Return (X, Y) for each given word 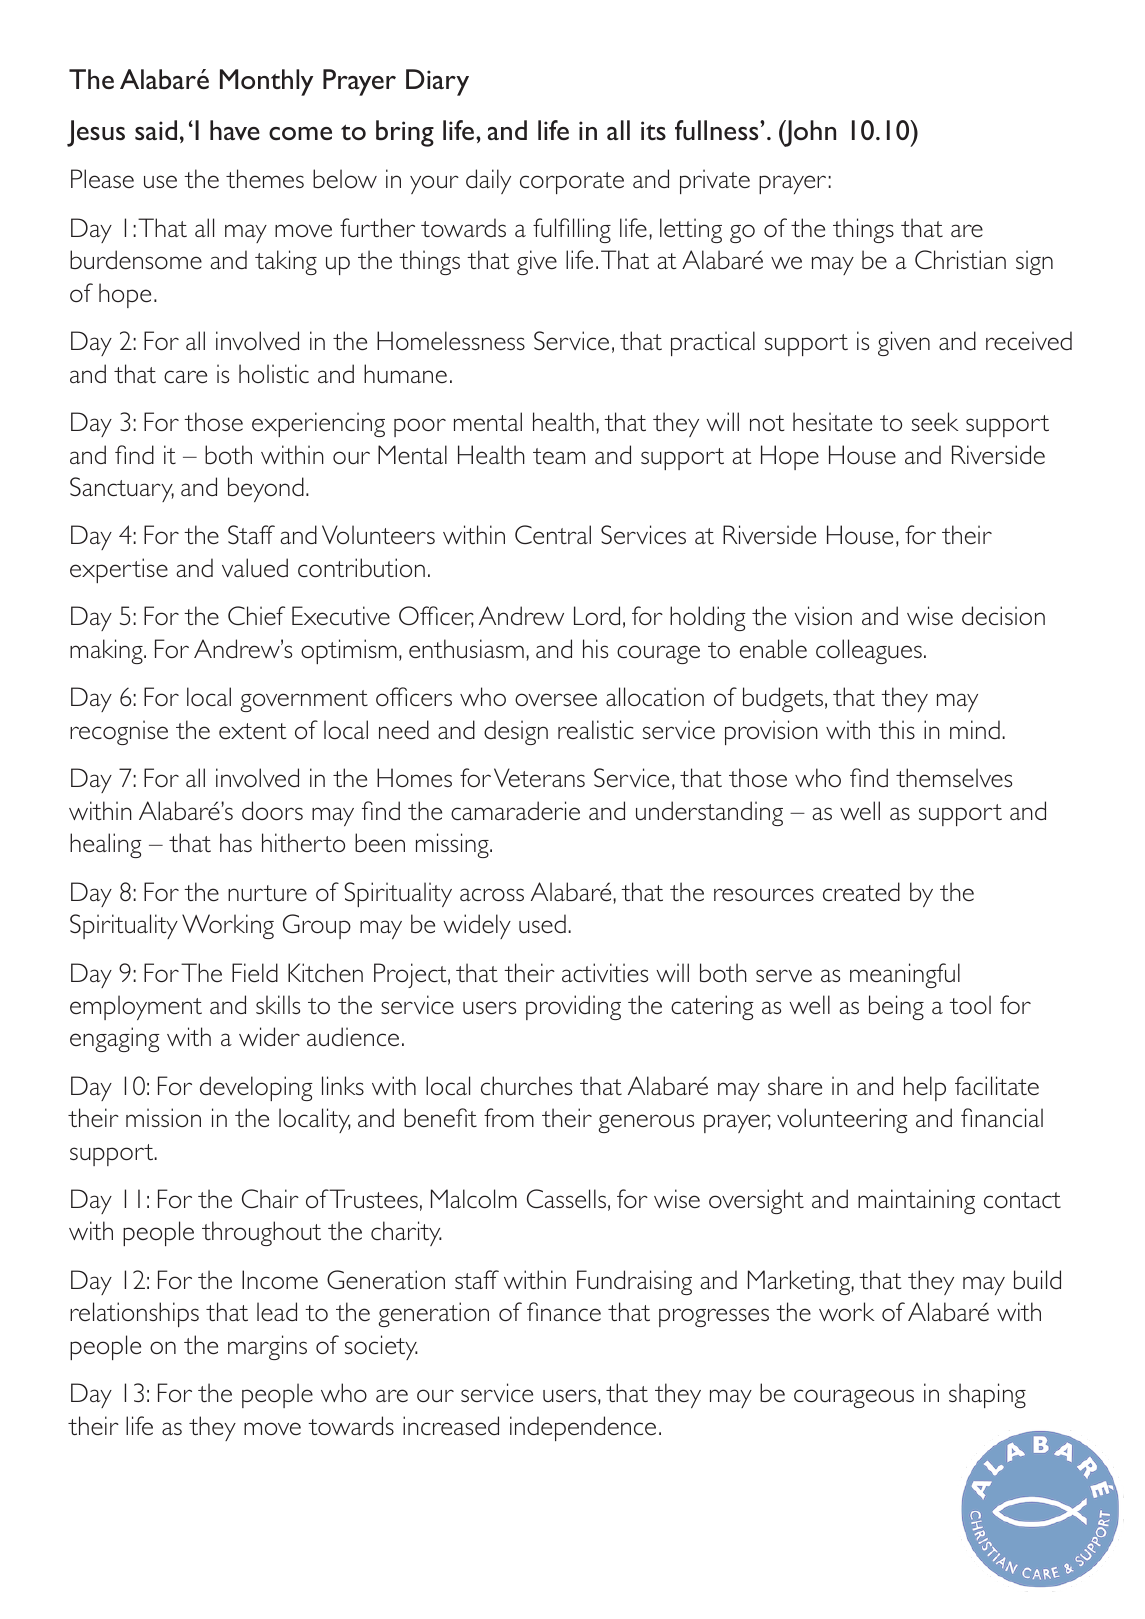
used (542, 923)
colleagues (869, 651)
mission (163, 1117)
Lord (597, 615)
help (925, 1088)
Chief (256, 615)
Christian (960, 259)
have (235, 130)
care (185, 376)
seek (935, 421)
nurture (267, 893)
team (559, 456)
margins (267, 1347)
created (861, 891)
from (509, 1117)
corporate (572, 183)
